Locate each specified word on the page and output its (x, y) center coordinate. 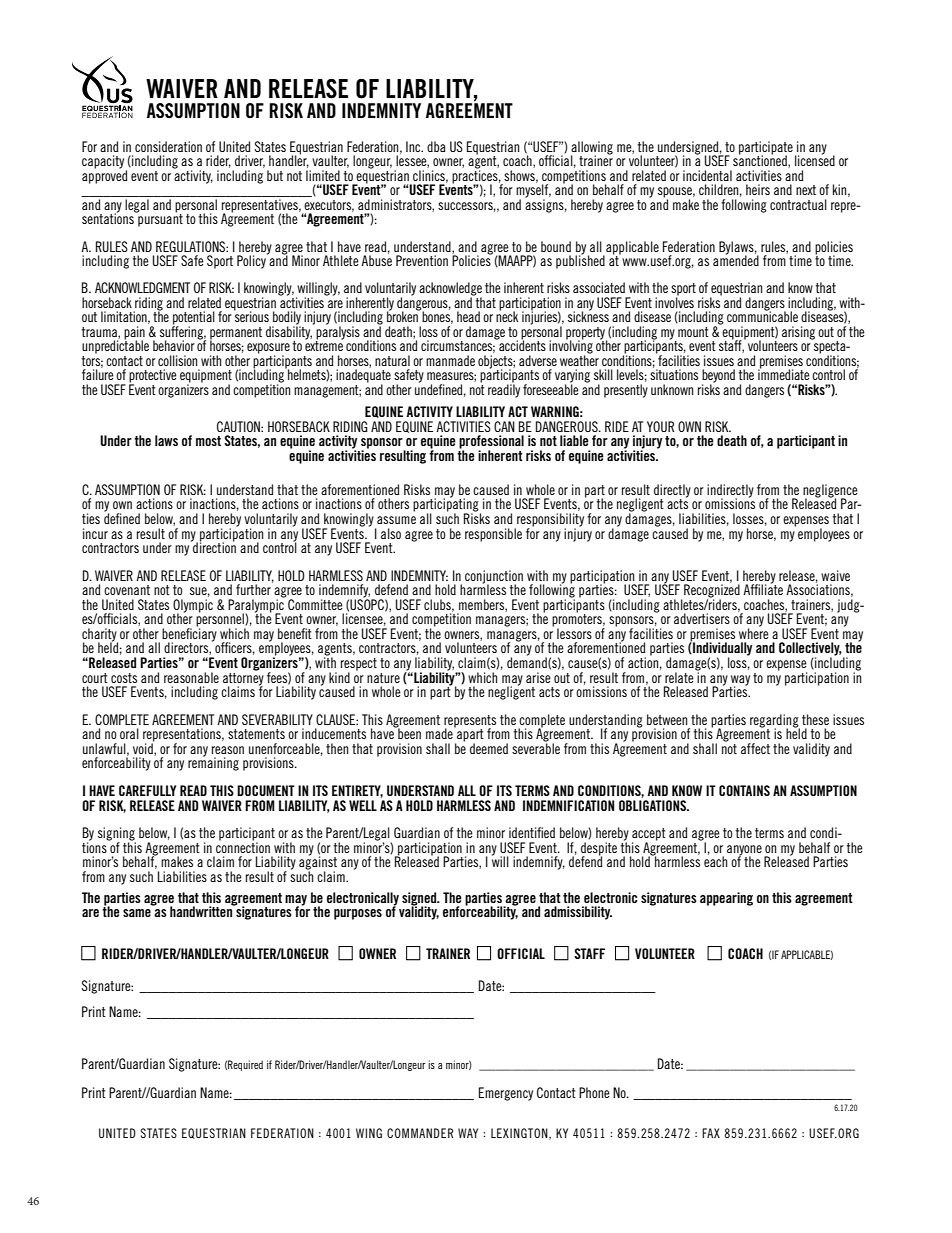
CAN (504, 426)
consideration (168, 146)
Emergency (506, 1094)
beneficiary (189, 635)
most (208, 441)
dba (436, 146)
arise (538, 677)
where (754, 632)
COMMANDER (420, 1133)
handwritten (202, 910)
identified (532, 832)
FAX (711, 1133)
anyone (744, 851)
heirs (758, 189)
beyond (718, 377)
